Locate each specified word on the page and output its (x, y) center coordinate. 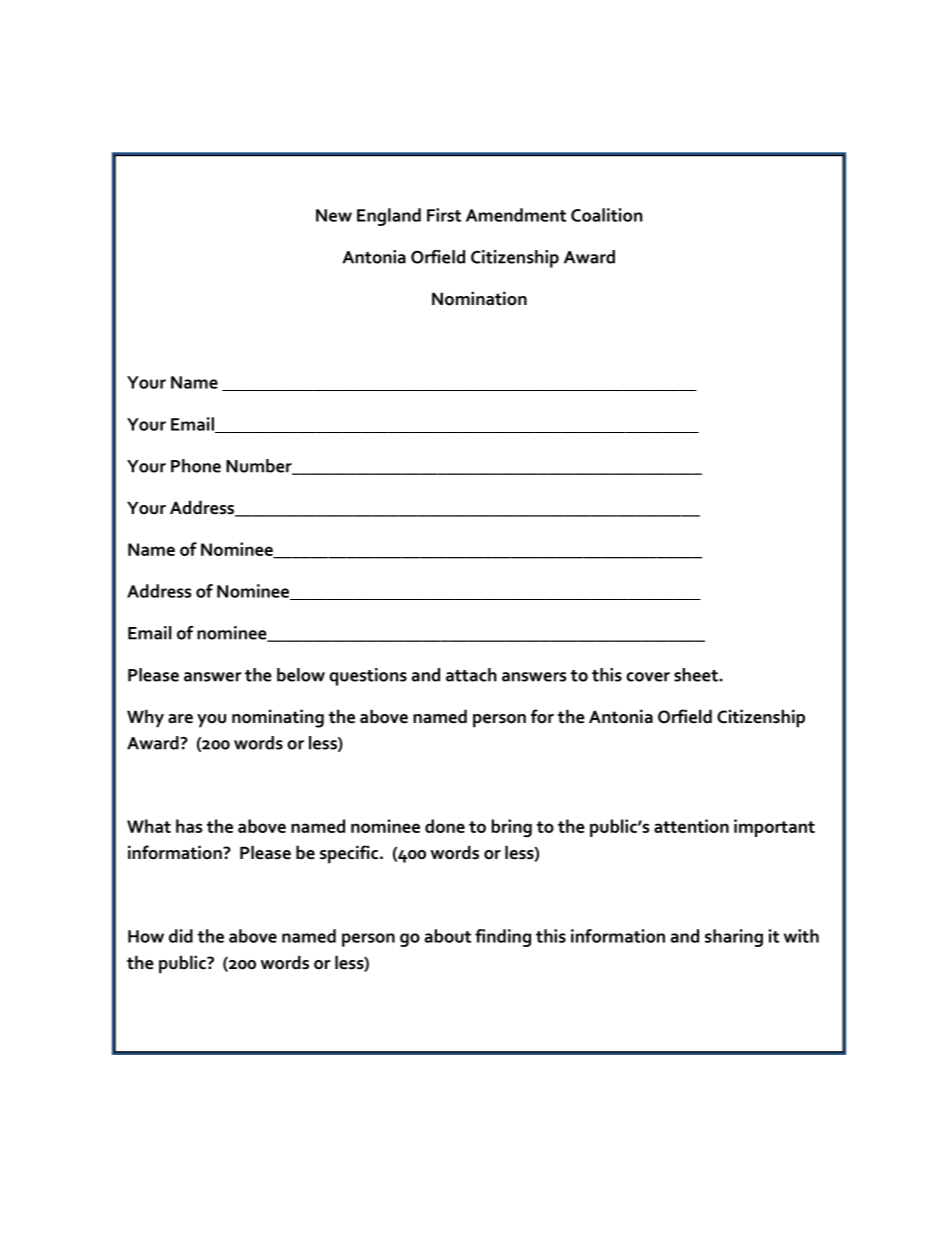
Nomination (479, 298)
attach (471, 675)
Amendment (516, 215)
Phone (196, 466)
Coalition (606, 215)
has (189, 826)
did (181, 936)
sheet (697, 675)
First (444, 215)
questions (368, 677)
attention (691, 826)
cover (648, 677)
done (445, 826)
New (334, 215)
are (180, 719)
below (301, 675)
